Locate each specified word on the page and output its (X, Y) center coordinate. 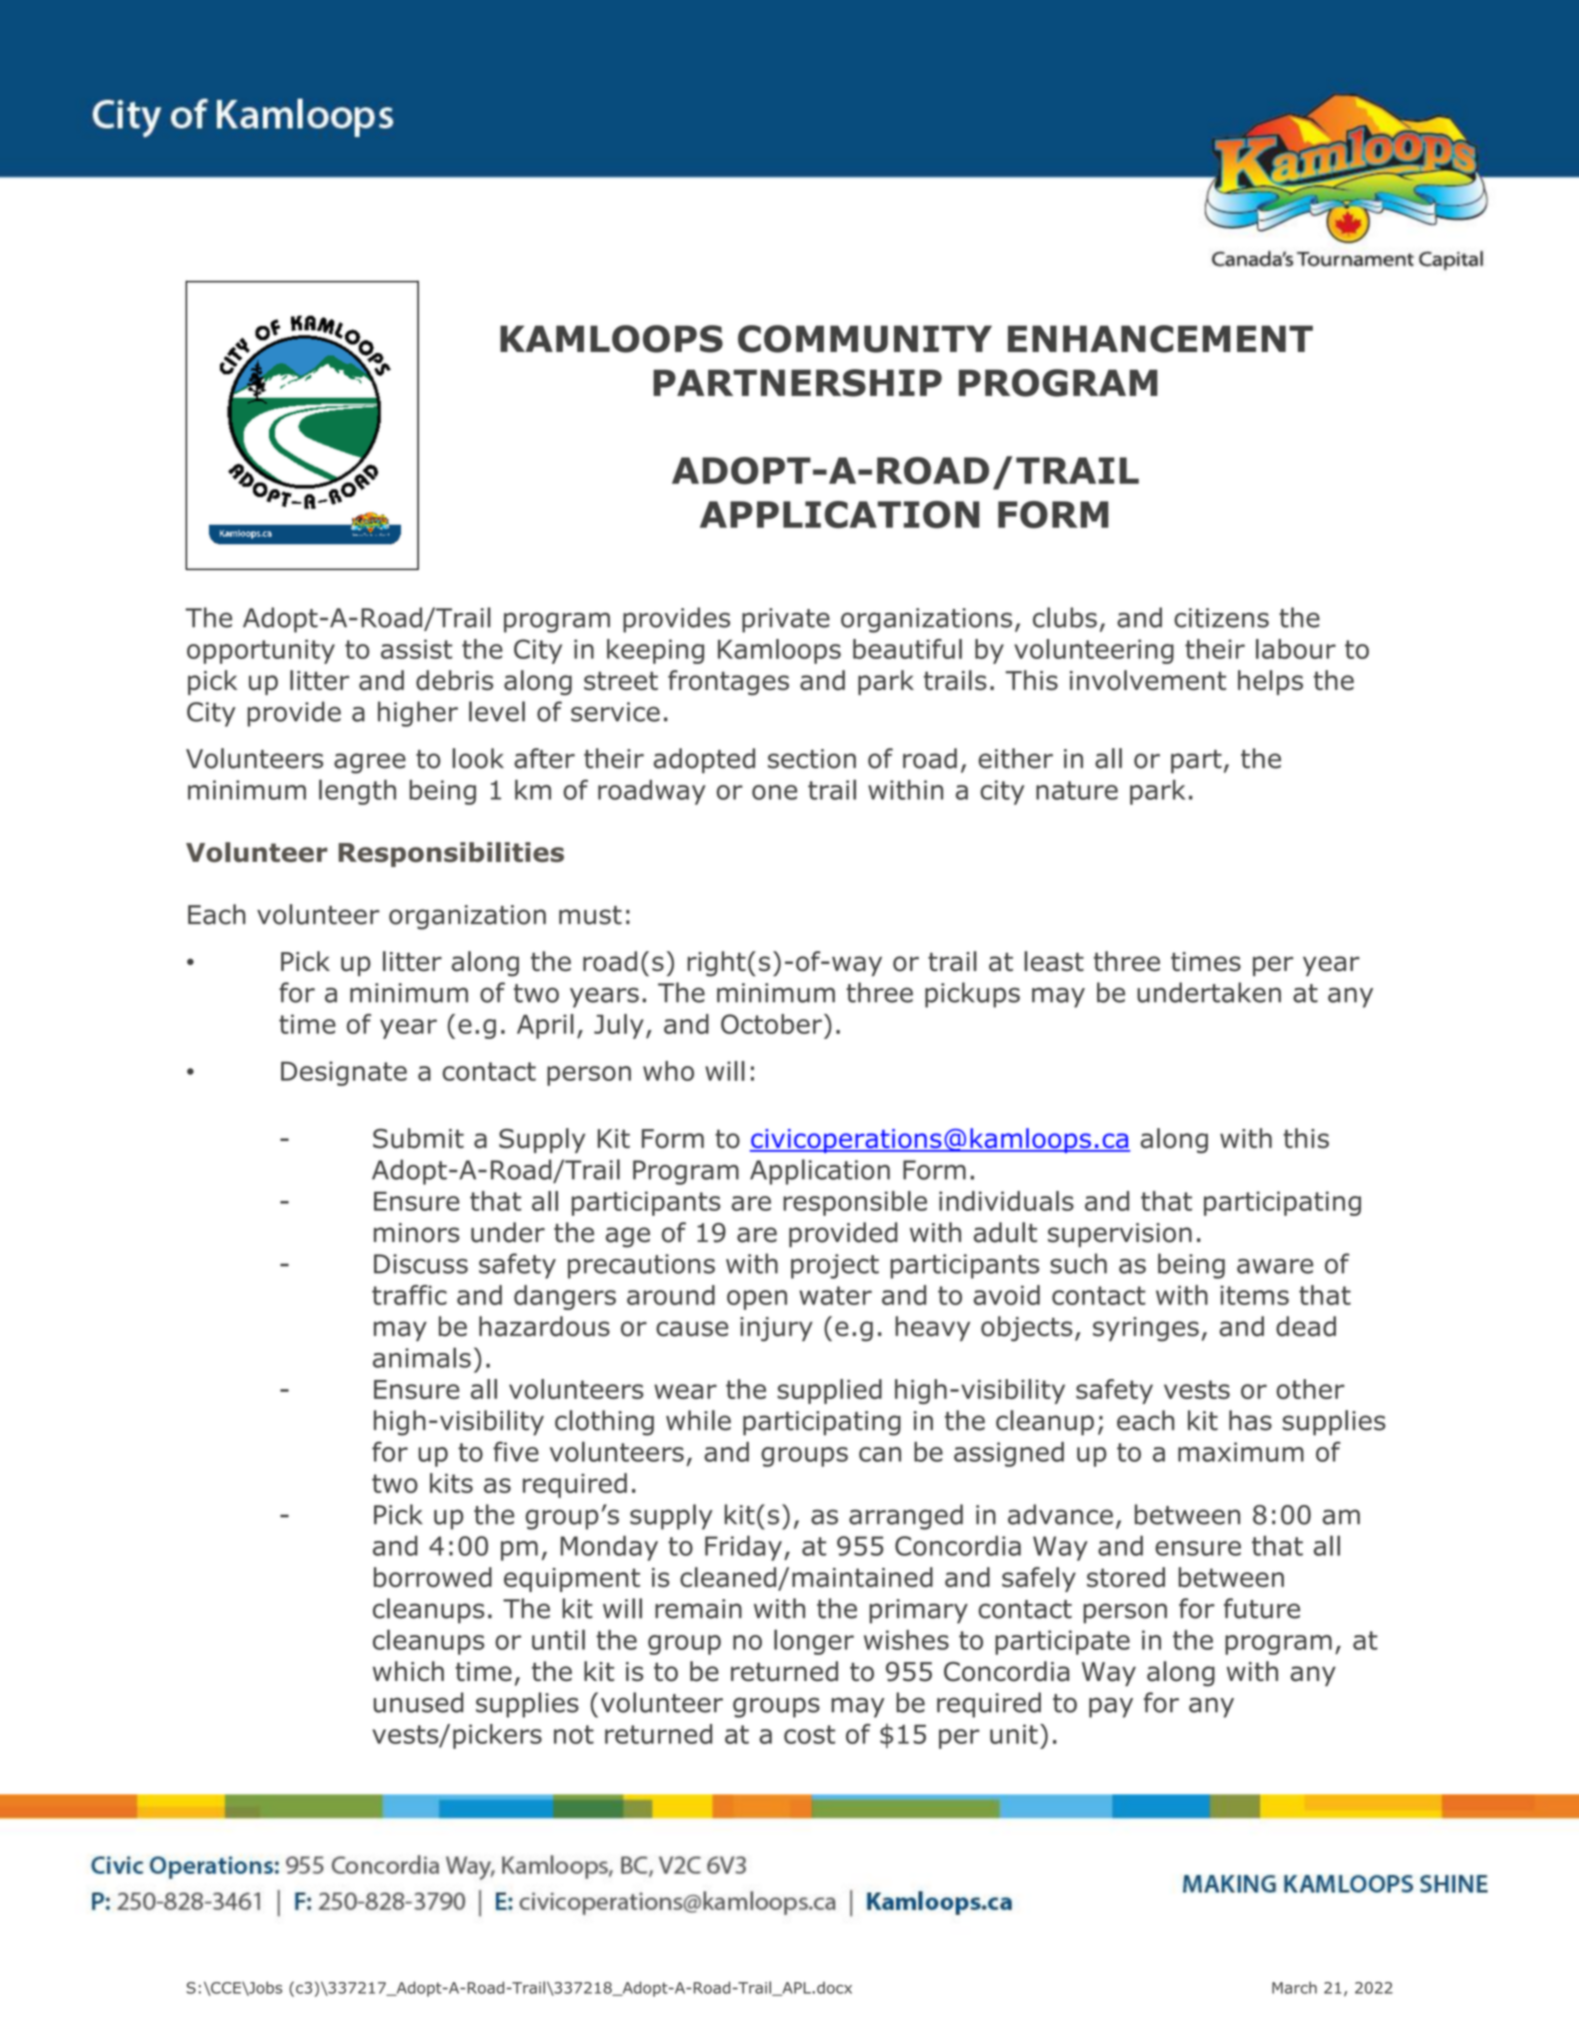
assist (416, 649)
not (574, 1734)
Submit (418, 1138)
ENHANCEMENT (1160, 339)
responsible (855, 1203)
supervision (1120, 1235)
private (786, 620)
